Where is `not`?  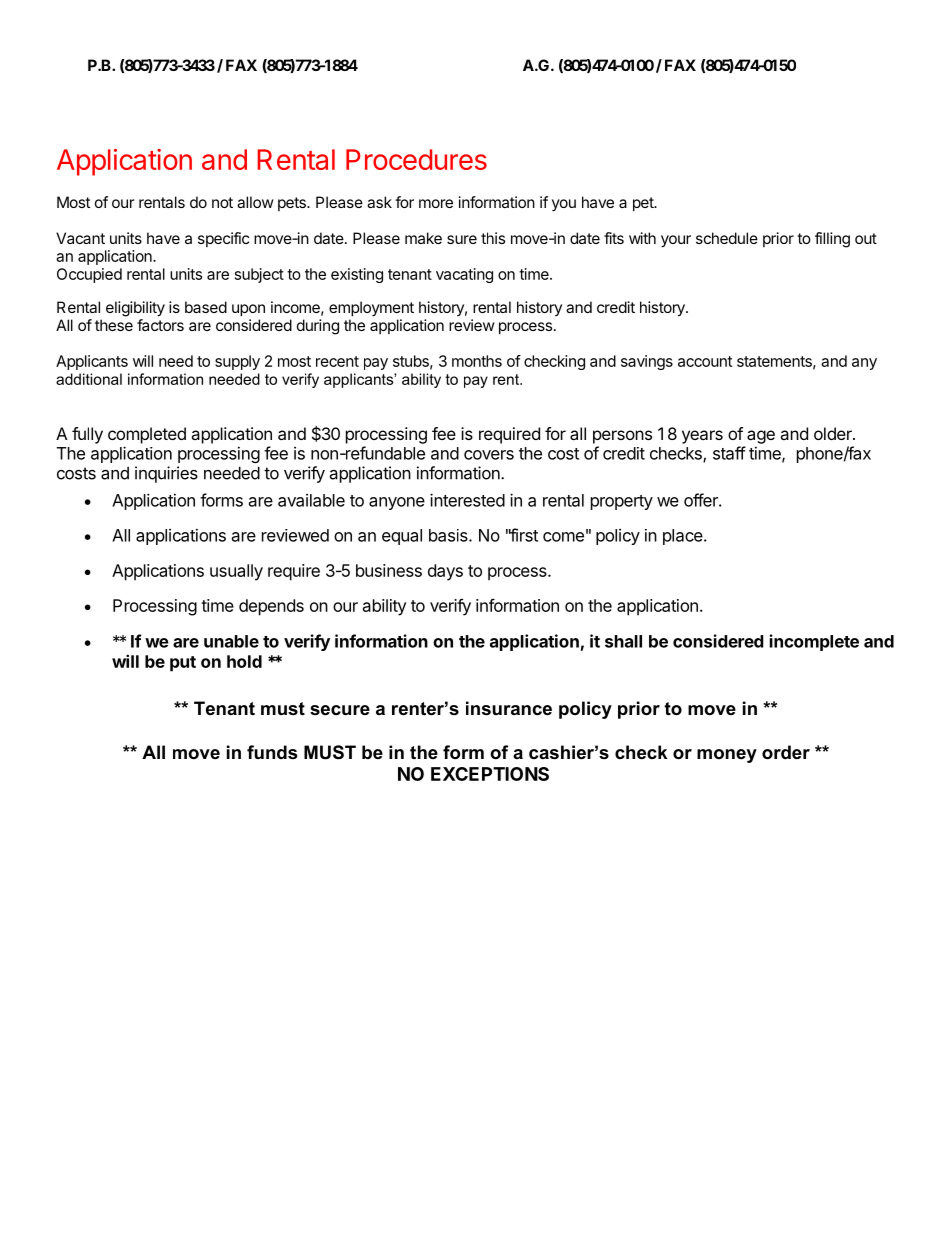 not is located at coordinates (222, 202).
